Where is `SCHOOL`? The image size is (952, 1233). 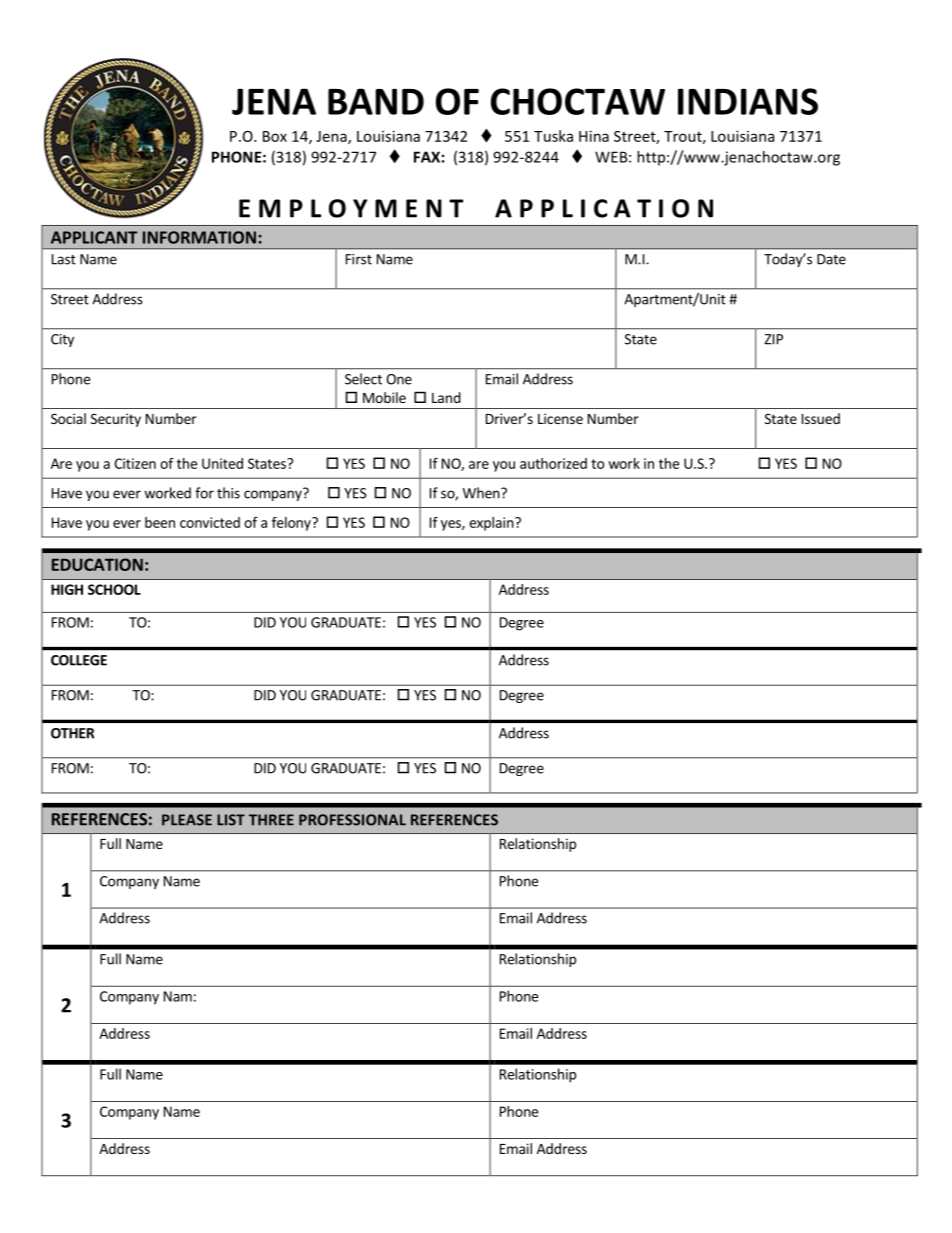 SCHOOL is located at coordinates (114, 589).
